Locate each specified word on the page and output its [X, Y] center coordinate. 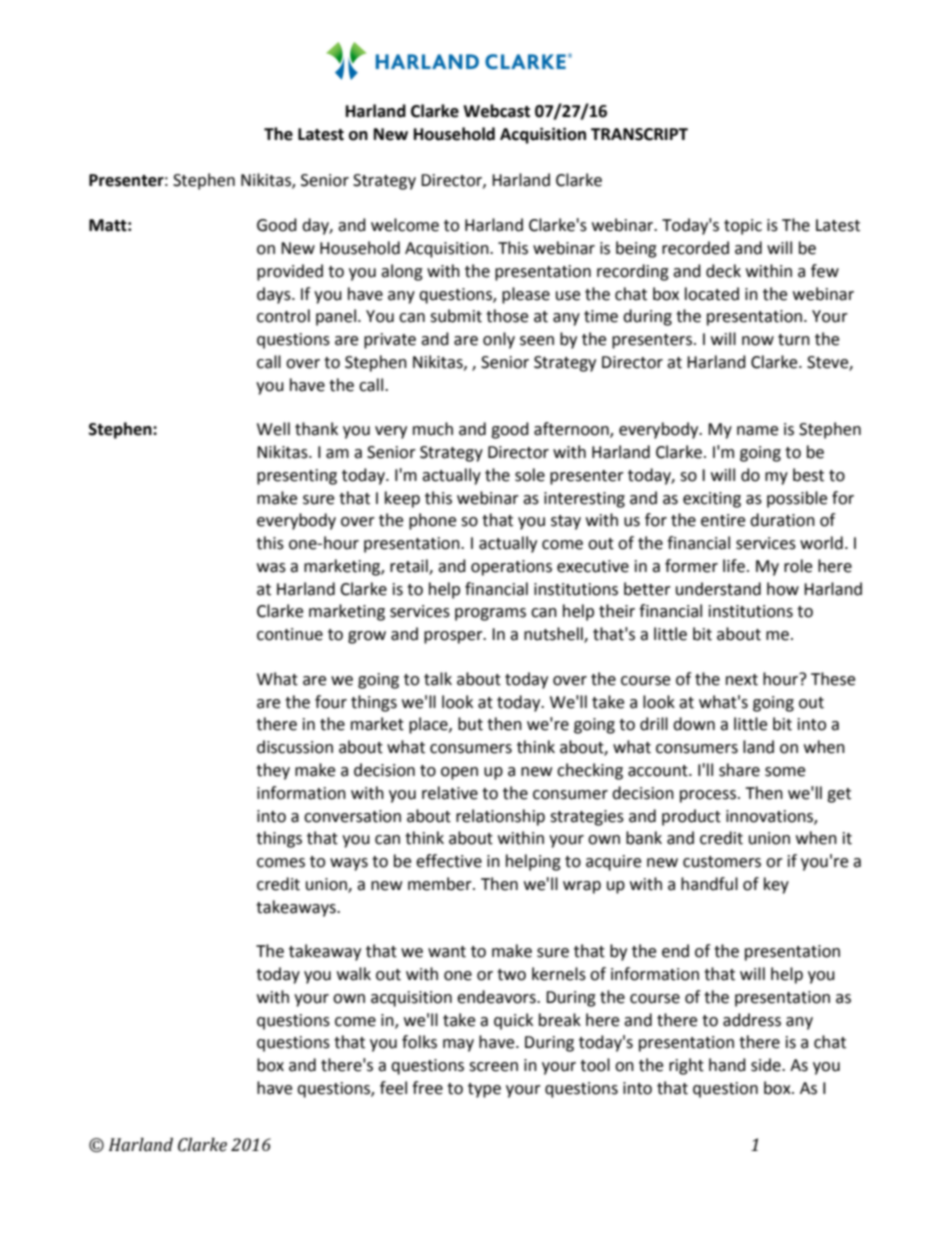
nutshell [554, 635]
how [783, 589]
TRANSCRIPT [639, 134]
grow [367, 637]
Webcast [496, 111]
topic [743, 227]
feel [393, 1088]
